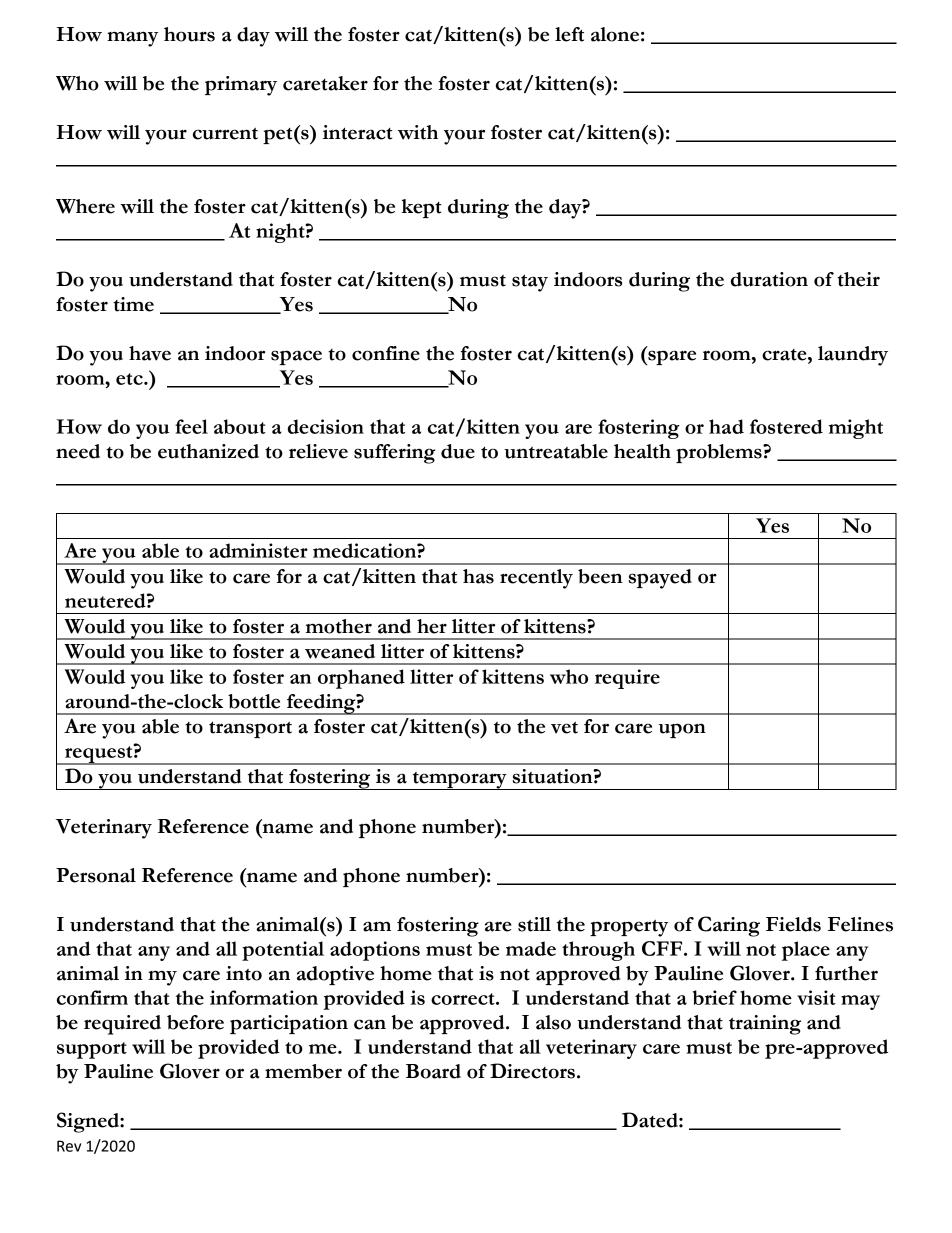 This image has height=1233, width=952. I want to click on with, so click(418, 132).
